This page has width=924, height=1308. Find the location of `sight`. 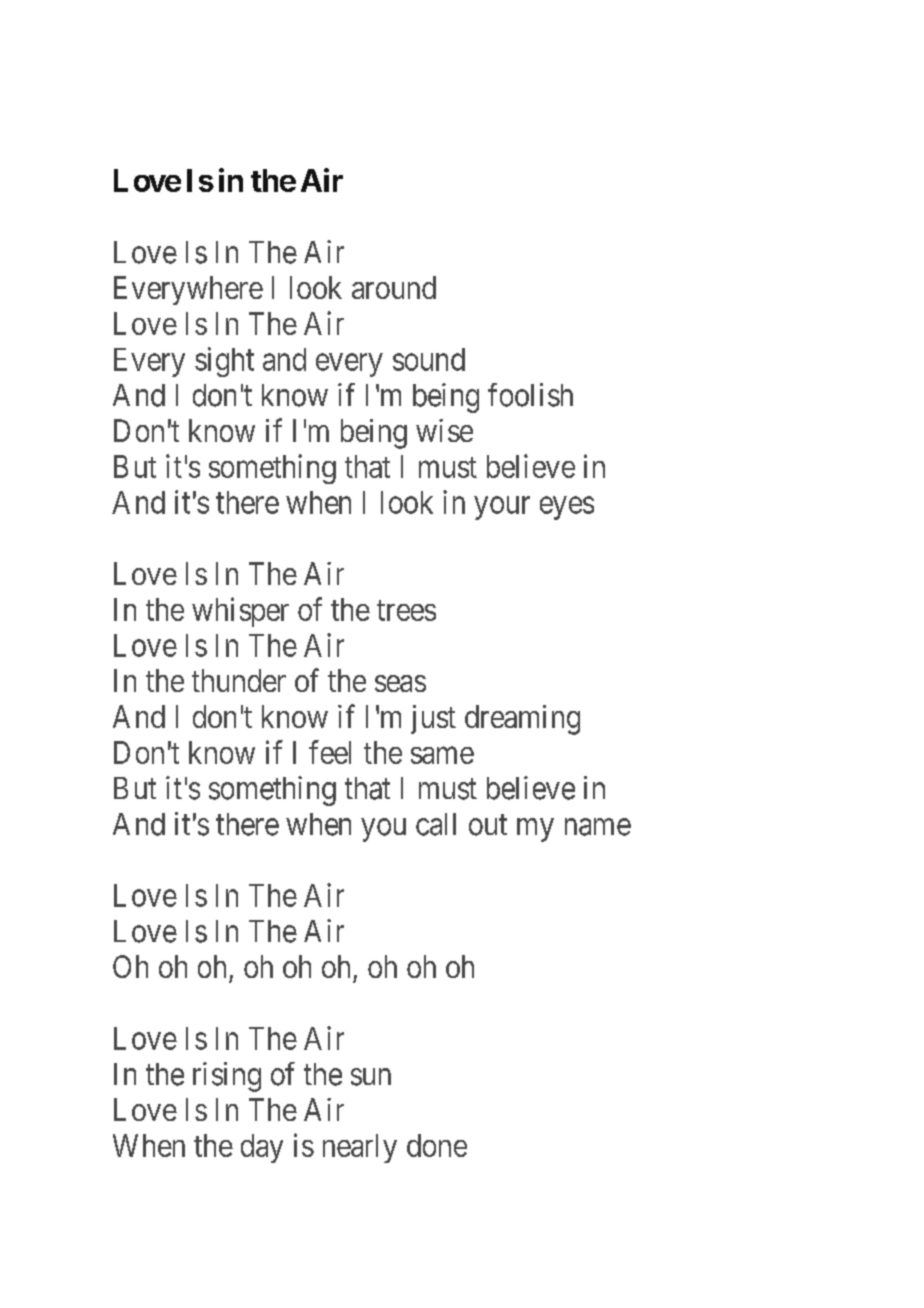

sight is located at coordinates (224, 362).
